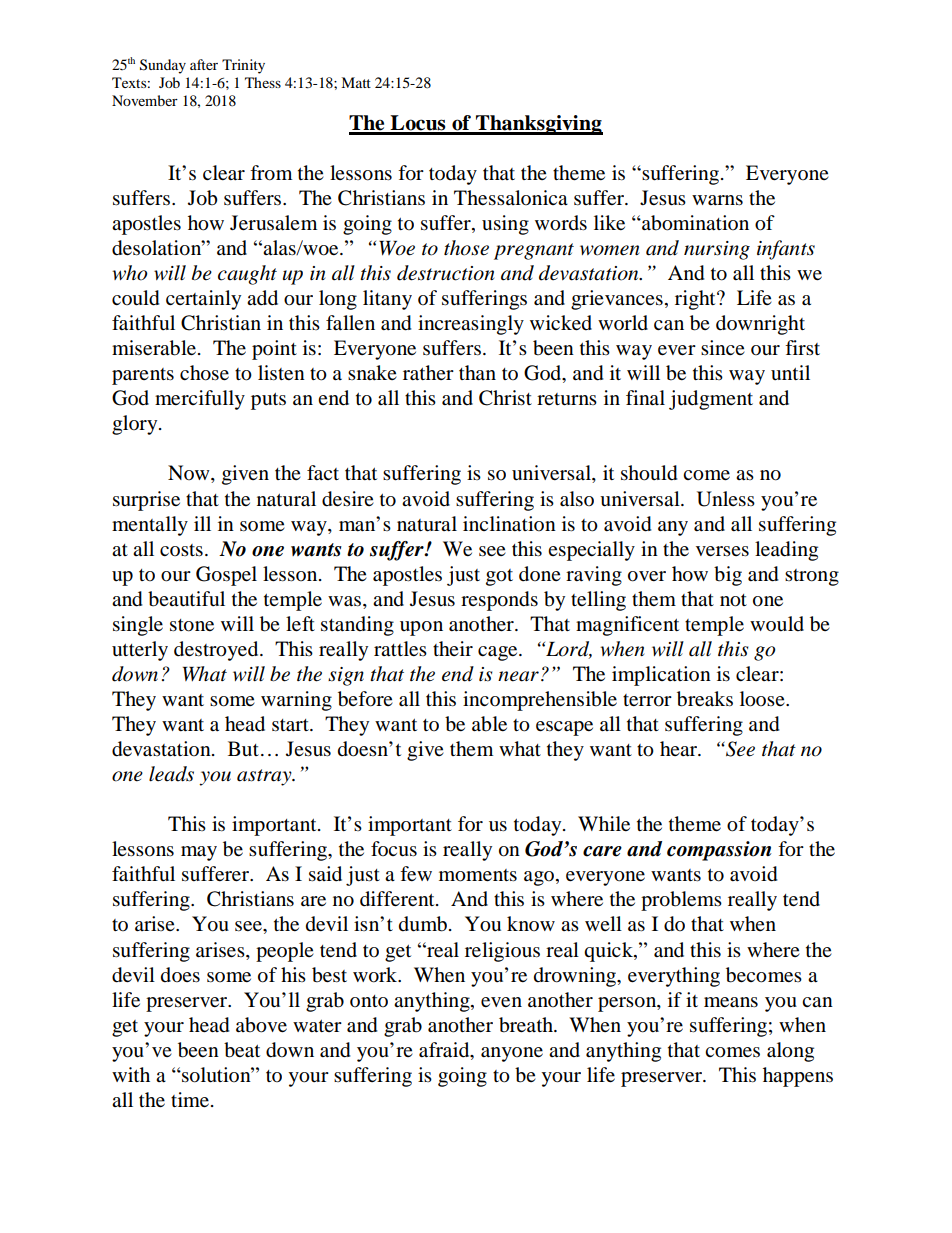 The image size is (952, 1233). Describe the element at coordinates (356, 82) in the page. I see `Matt` at that location.
